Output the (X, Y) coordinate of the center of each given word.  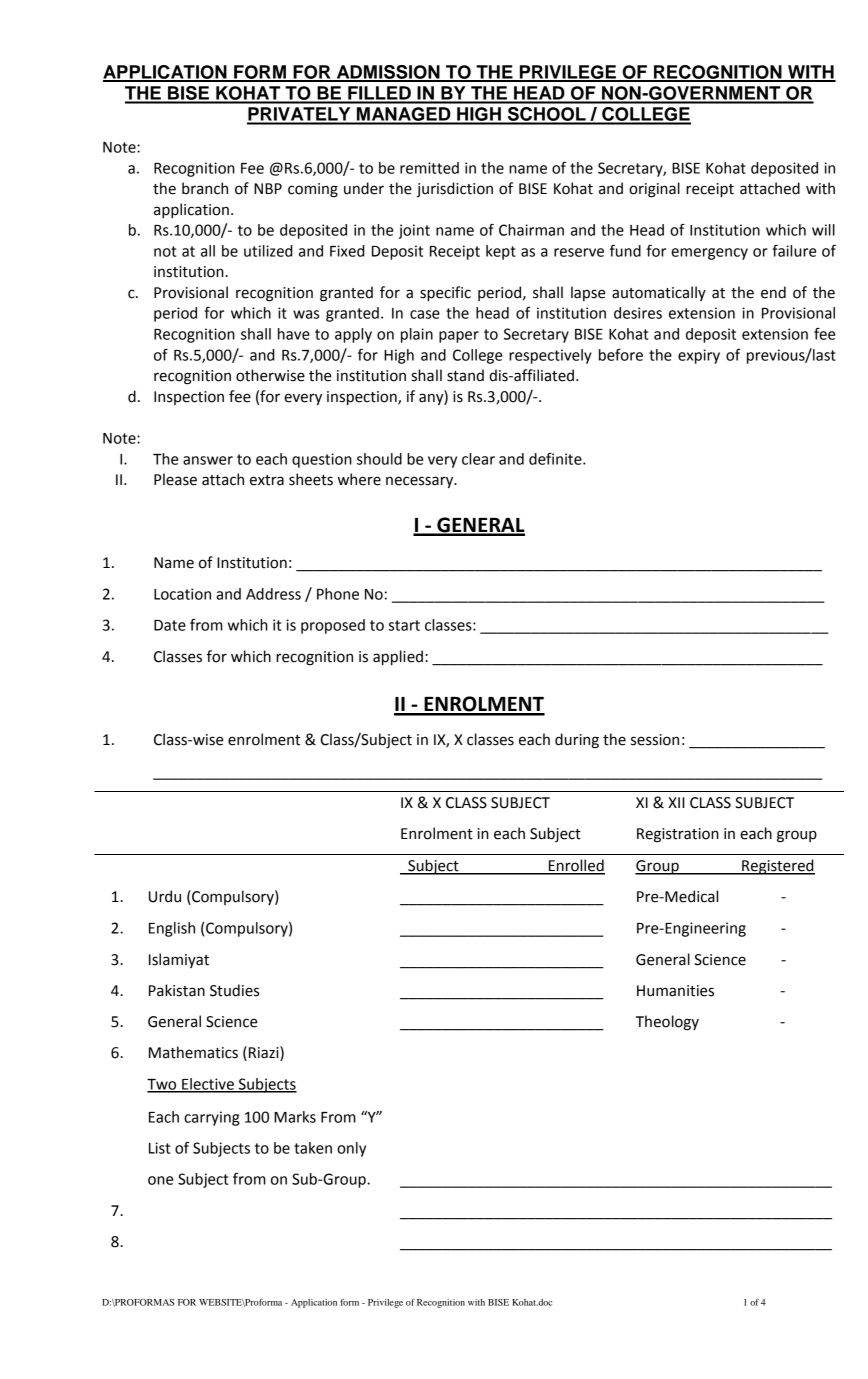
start (404, 625)
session (655, 740)
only (351, 1149)
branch (205, 188)
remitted (429, 168)
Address (273, 594)
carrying (212, 1118)
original (654, 190)
